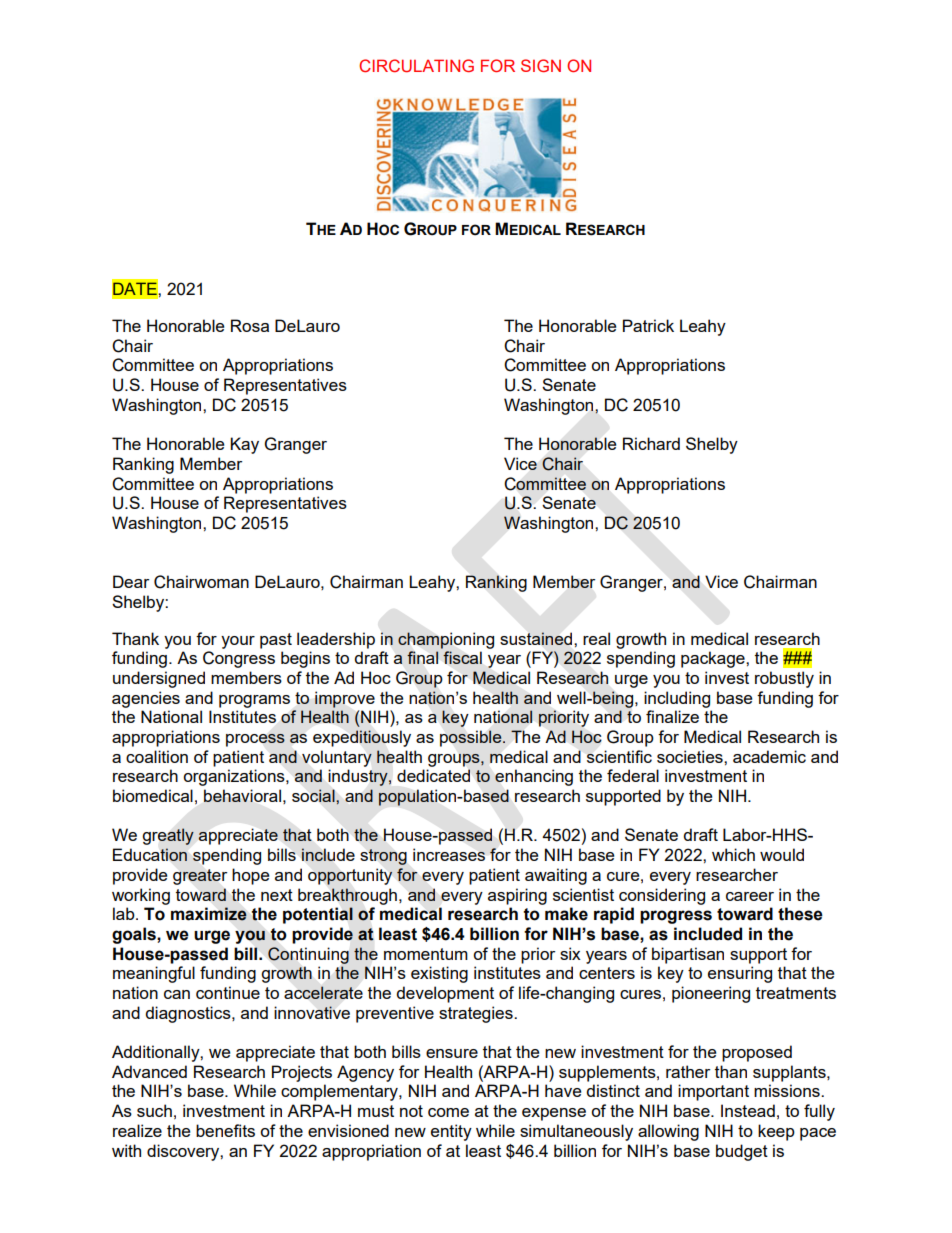 Image resolution: width=952 pixels, height=1233 pixels. I want to click on package, so click(714, 659).
